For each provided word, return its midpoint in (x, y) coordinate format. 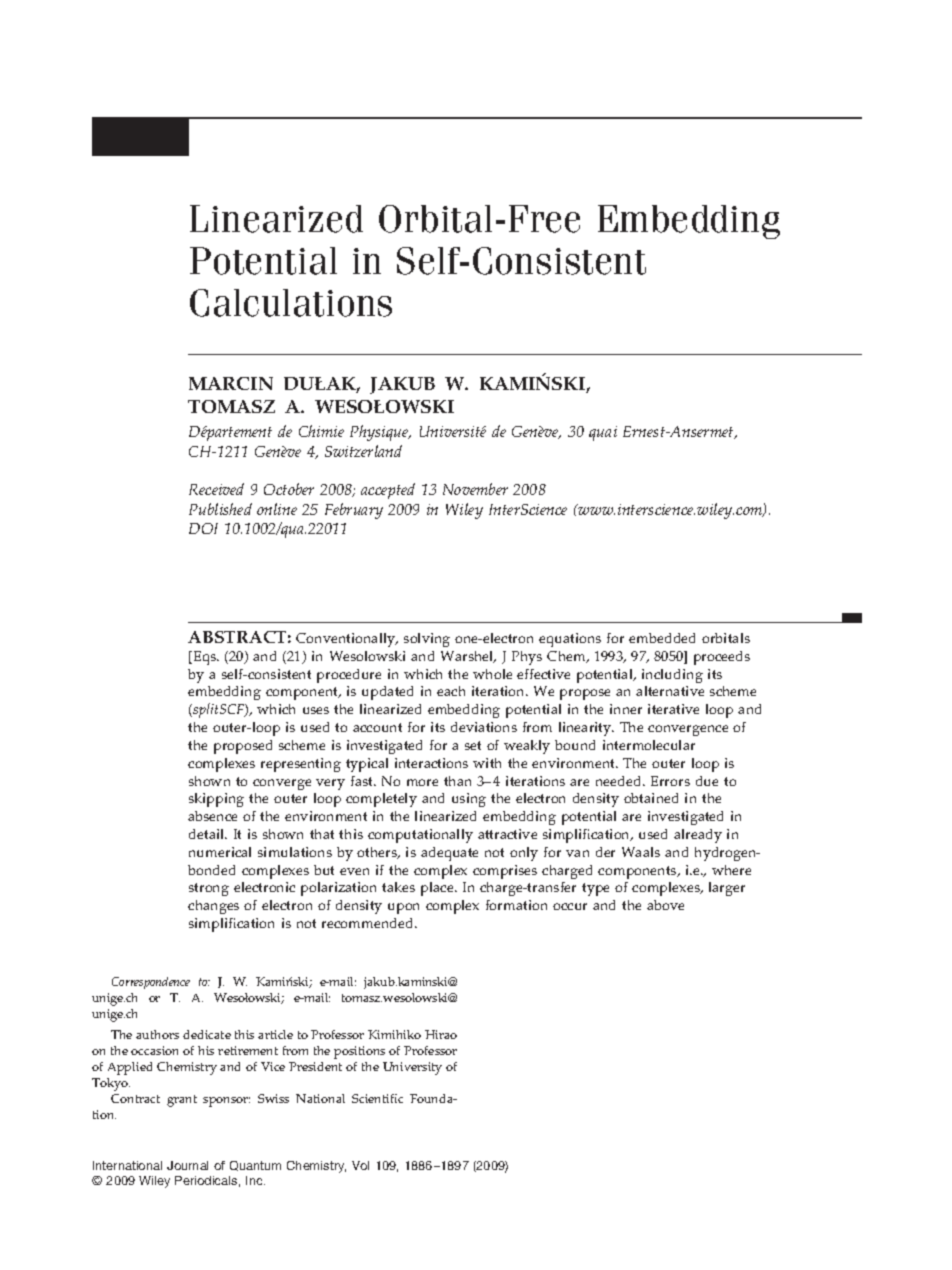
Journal (187, 1165)
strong (209, 889)
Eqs (204, 658)
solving (427, 640)
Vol (360, 1165)
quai (603, 433)
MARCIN (231, 383)
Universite (453, 431)
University (412, 1068)
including (672, 676)
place (438, 889)
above (665, 905)
